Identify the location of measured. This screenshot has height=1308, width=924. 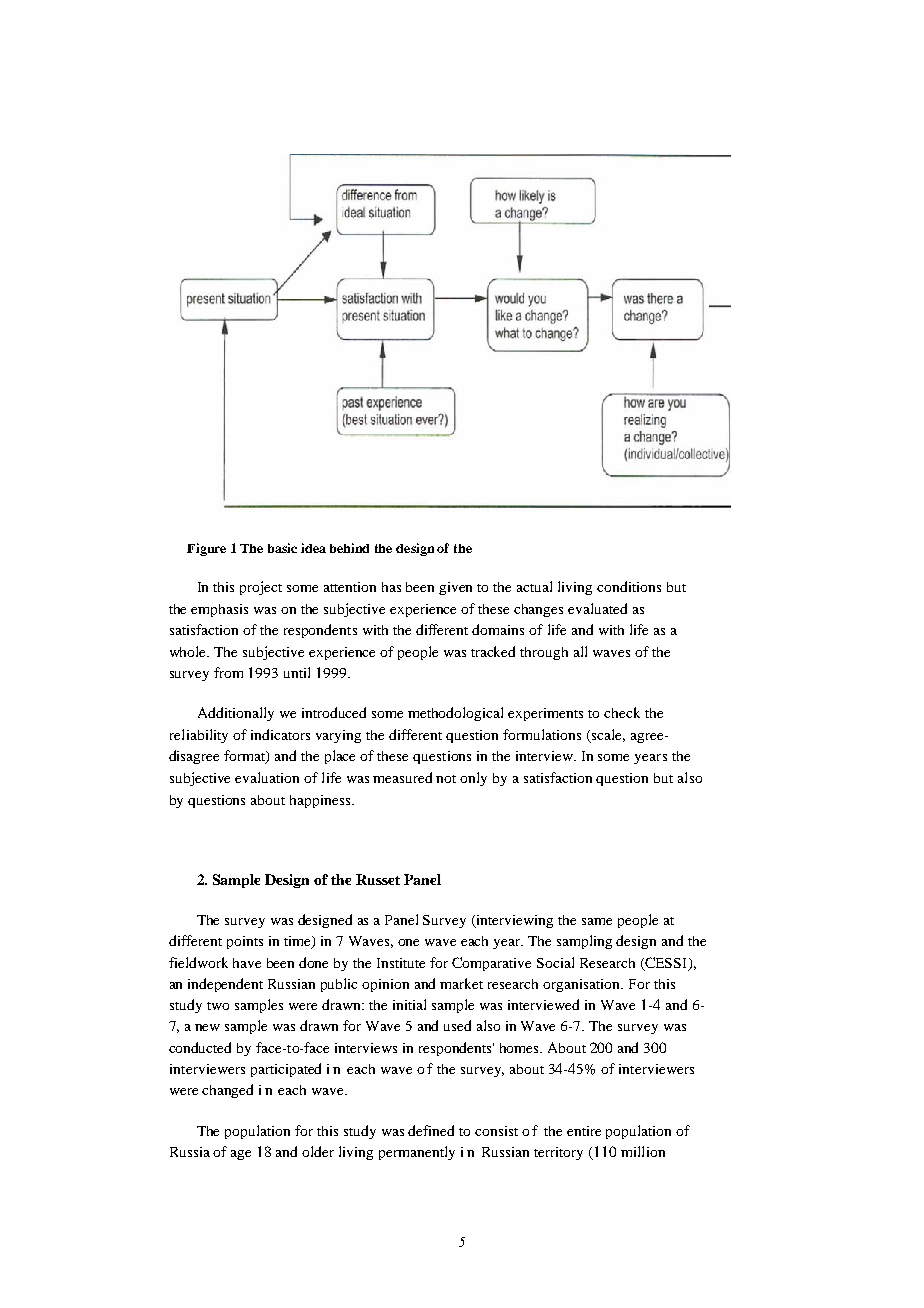
(402, 777).
